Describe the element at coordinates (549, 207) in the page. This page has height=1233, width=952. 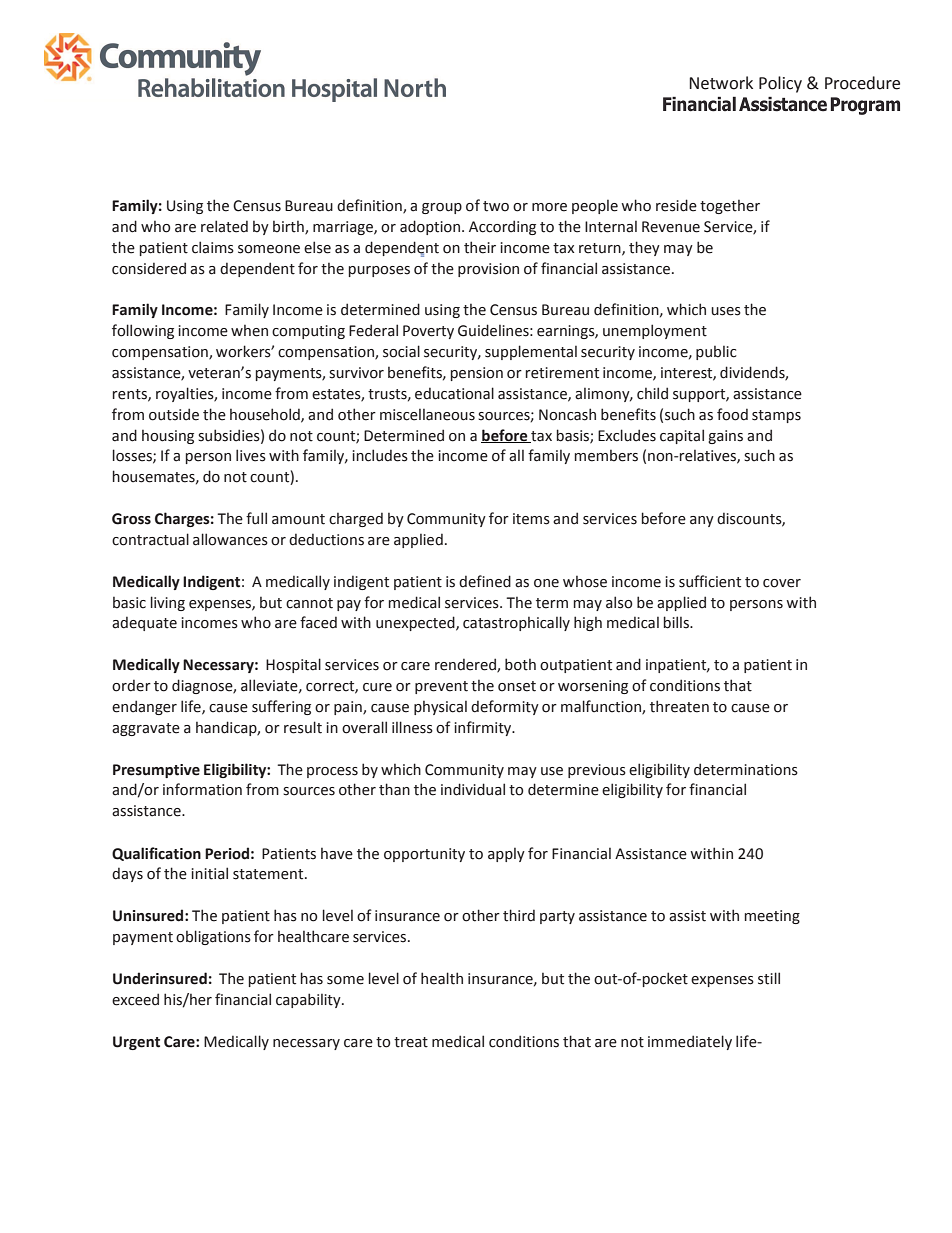
I see `more` at that location.
